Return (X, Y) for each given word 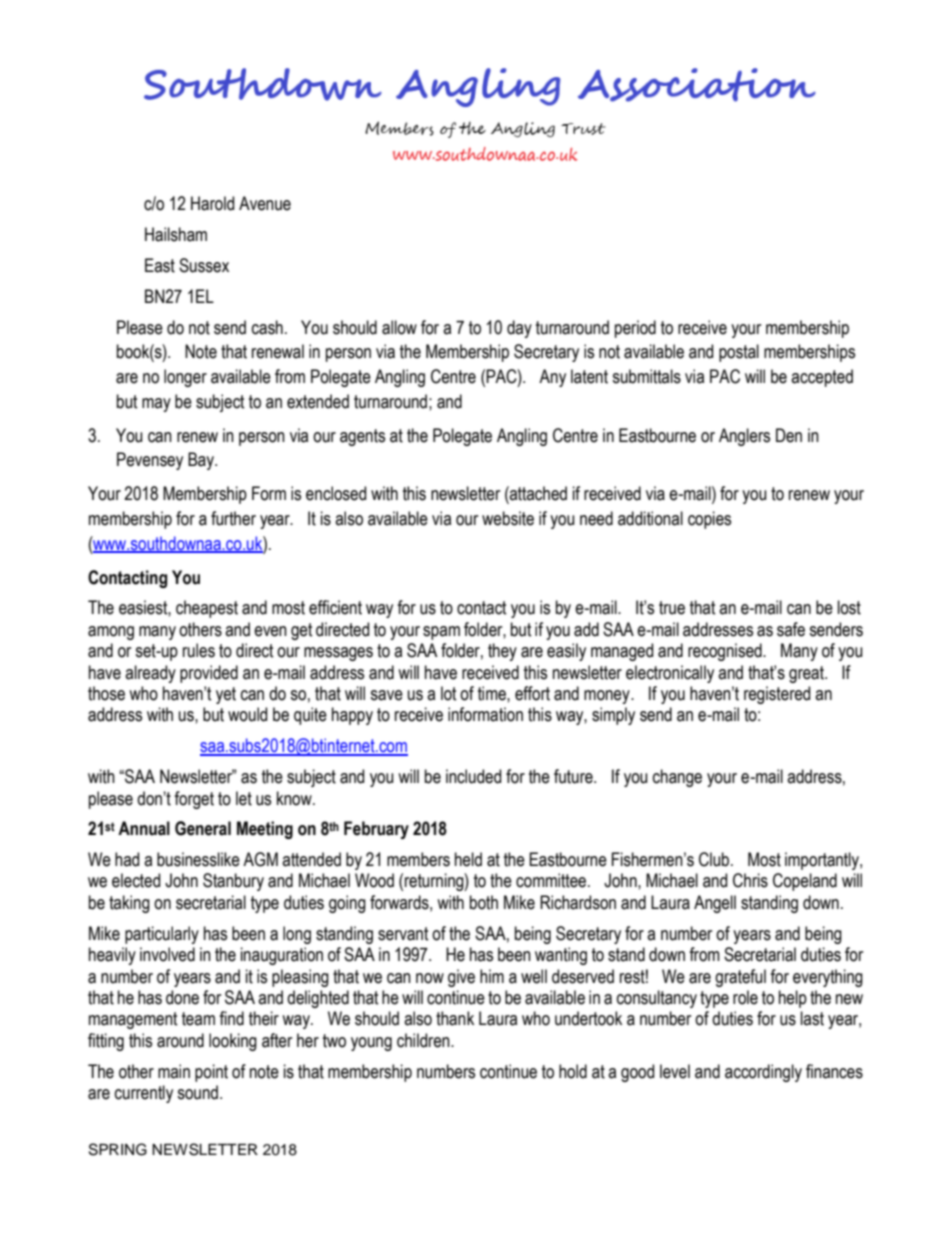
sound (197, 1092)
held (468, 859)
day (519, 329)
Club (715, 859)
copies (709, 520)
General (203, 828)
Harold (212, 203)
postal (739, 353)
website (508, 518)
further (233, 518)
